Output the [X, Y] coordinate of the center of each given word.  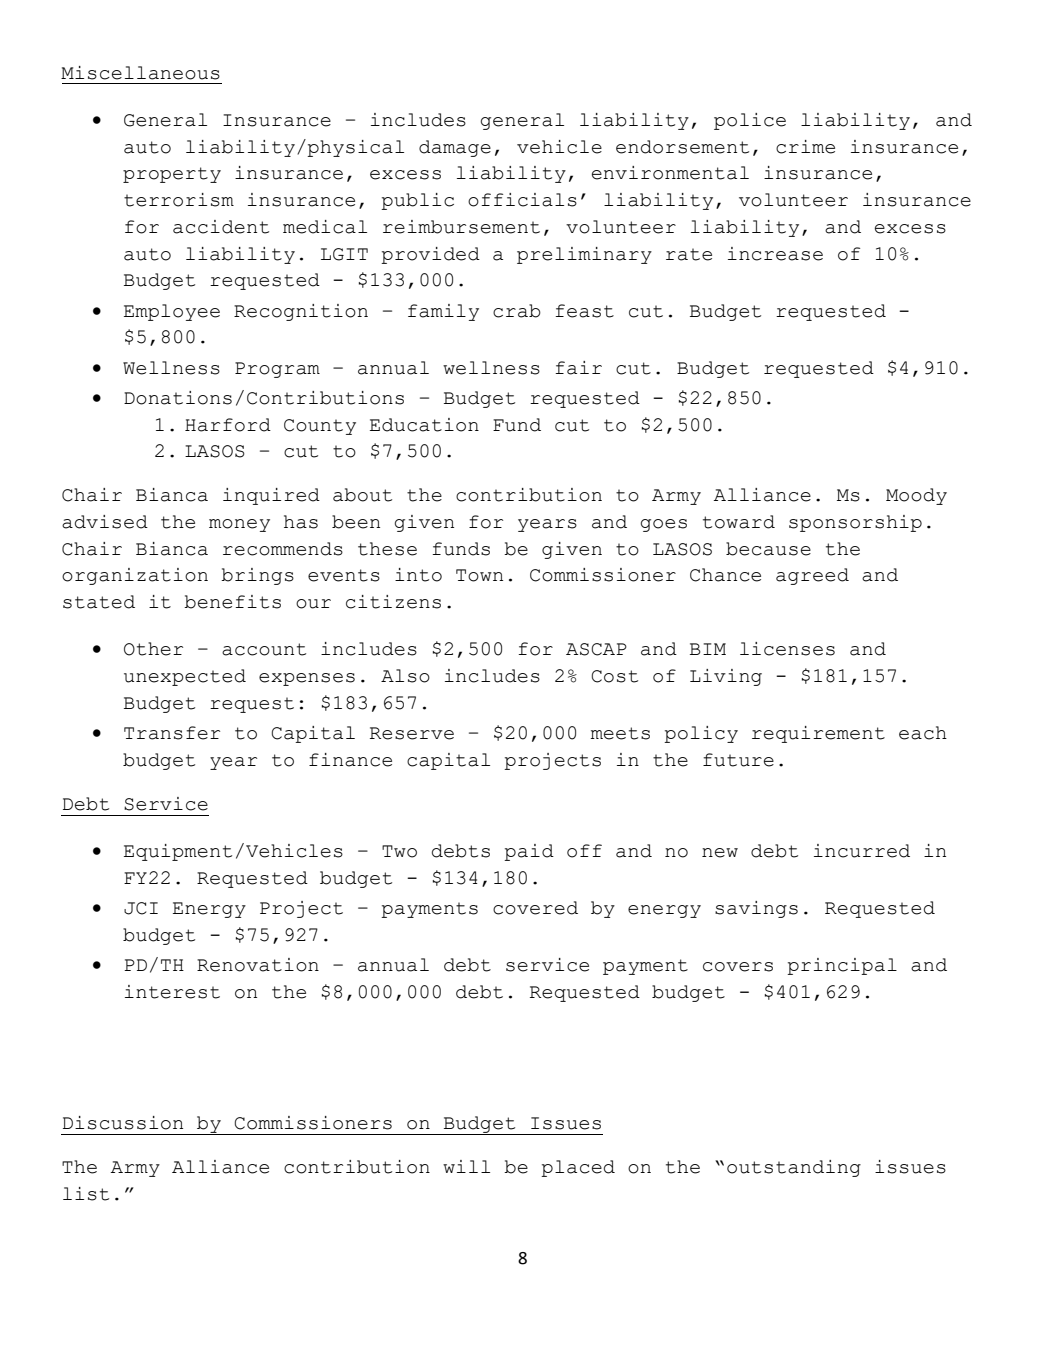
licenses [787, 649]
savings [756, 909]
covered [535, 908]
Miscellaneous [140, 73]
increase [775, 254]
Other [153, 649]
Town [479, 575]
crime [805, 147]
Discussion [123, 1123]
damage [455, 148]
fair [578, 368]
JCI [141, 908]
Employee [172, 312]
